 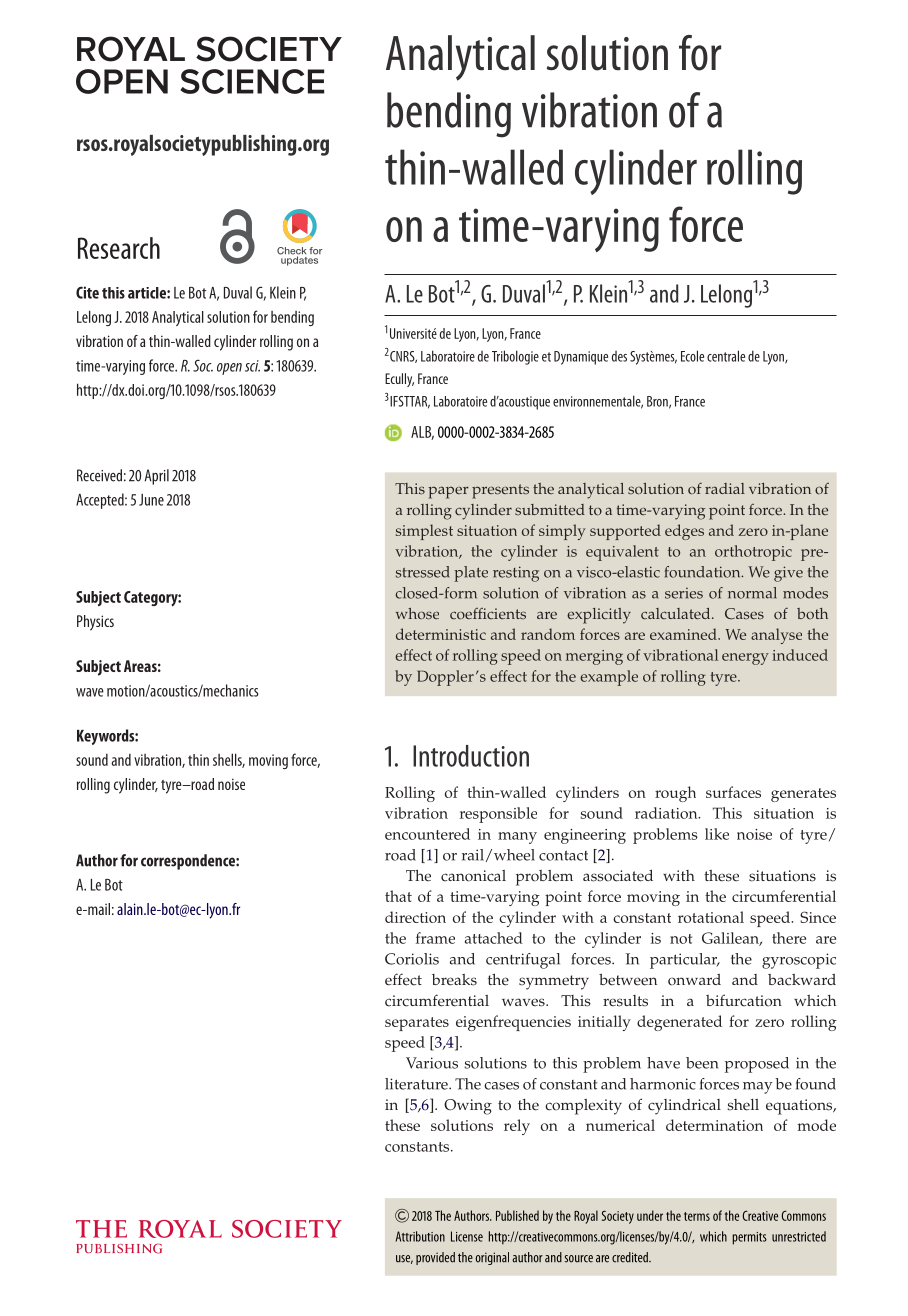 I want to click on Coriolis, so click(x=412, y=959).
